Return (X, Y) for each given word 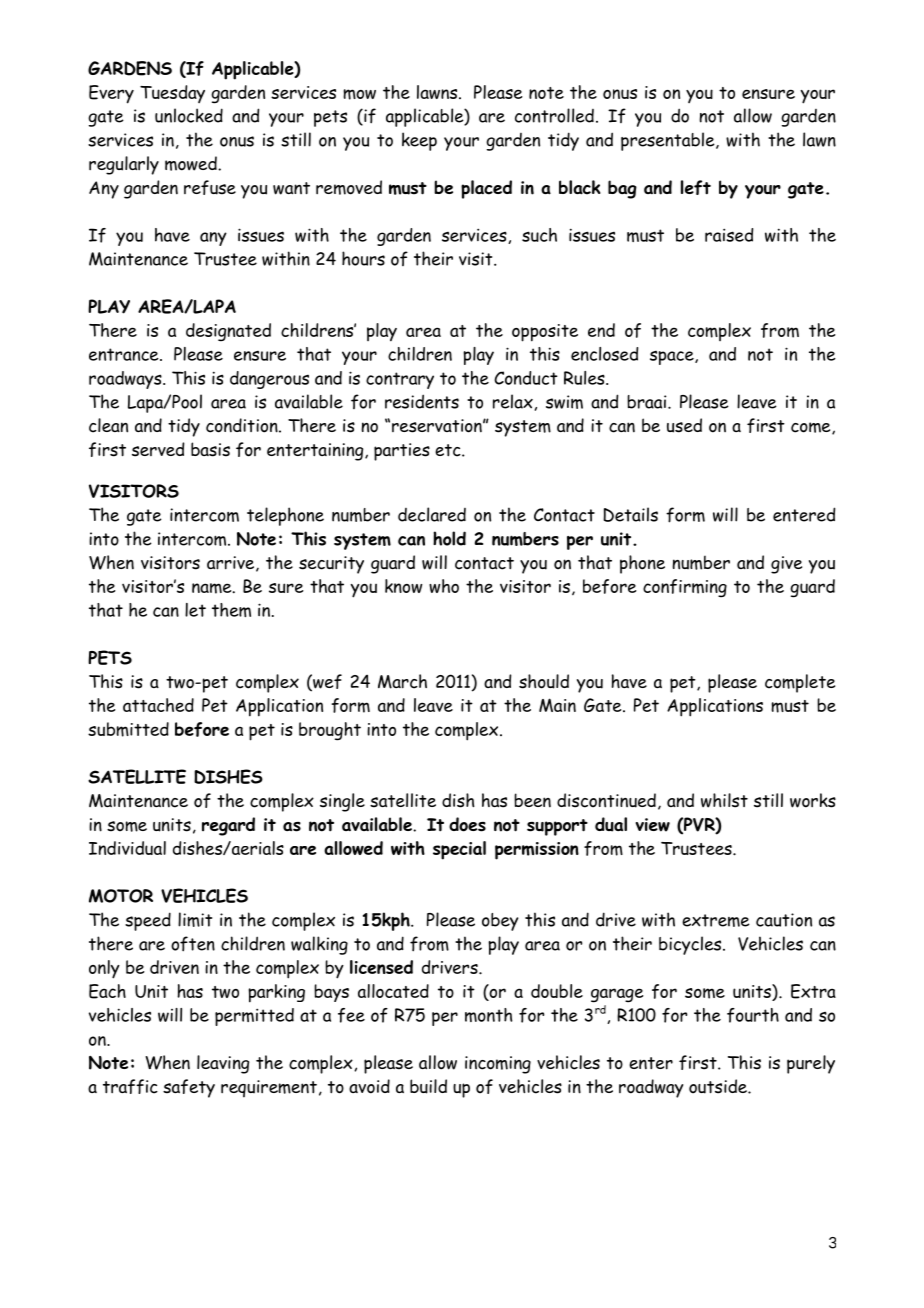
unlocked (189, 115)
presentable (669, 141)
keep (419, 141)
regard (228, 826)
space (673, 358)
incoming (498, 1065)
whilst (724, 800)
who (444, 586)
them (231, 610)
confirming (685, 588)
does (467, 824)
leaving (223, 1064)
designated (228, 332)
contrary (400, 380)
